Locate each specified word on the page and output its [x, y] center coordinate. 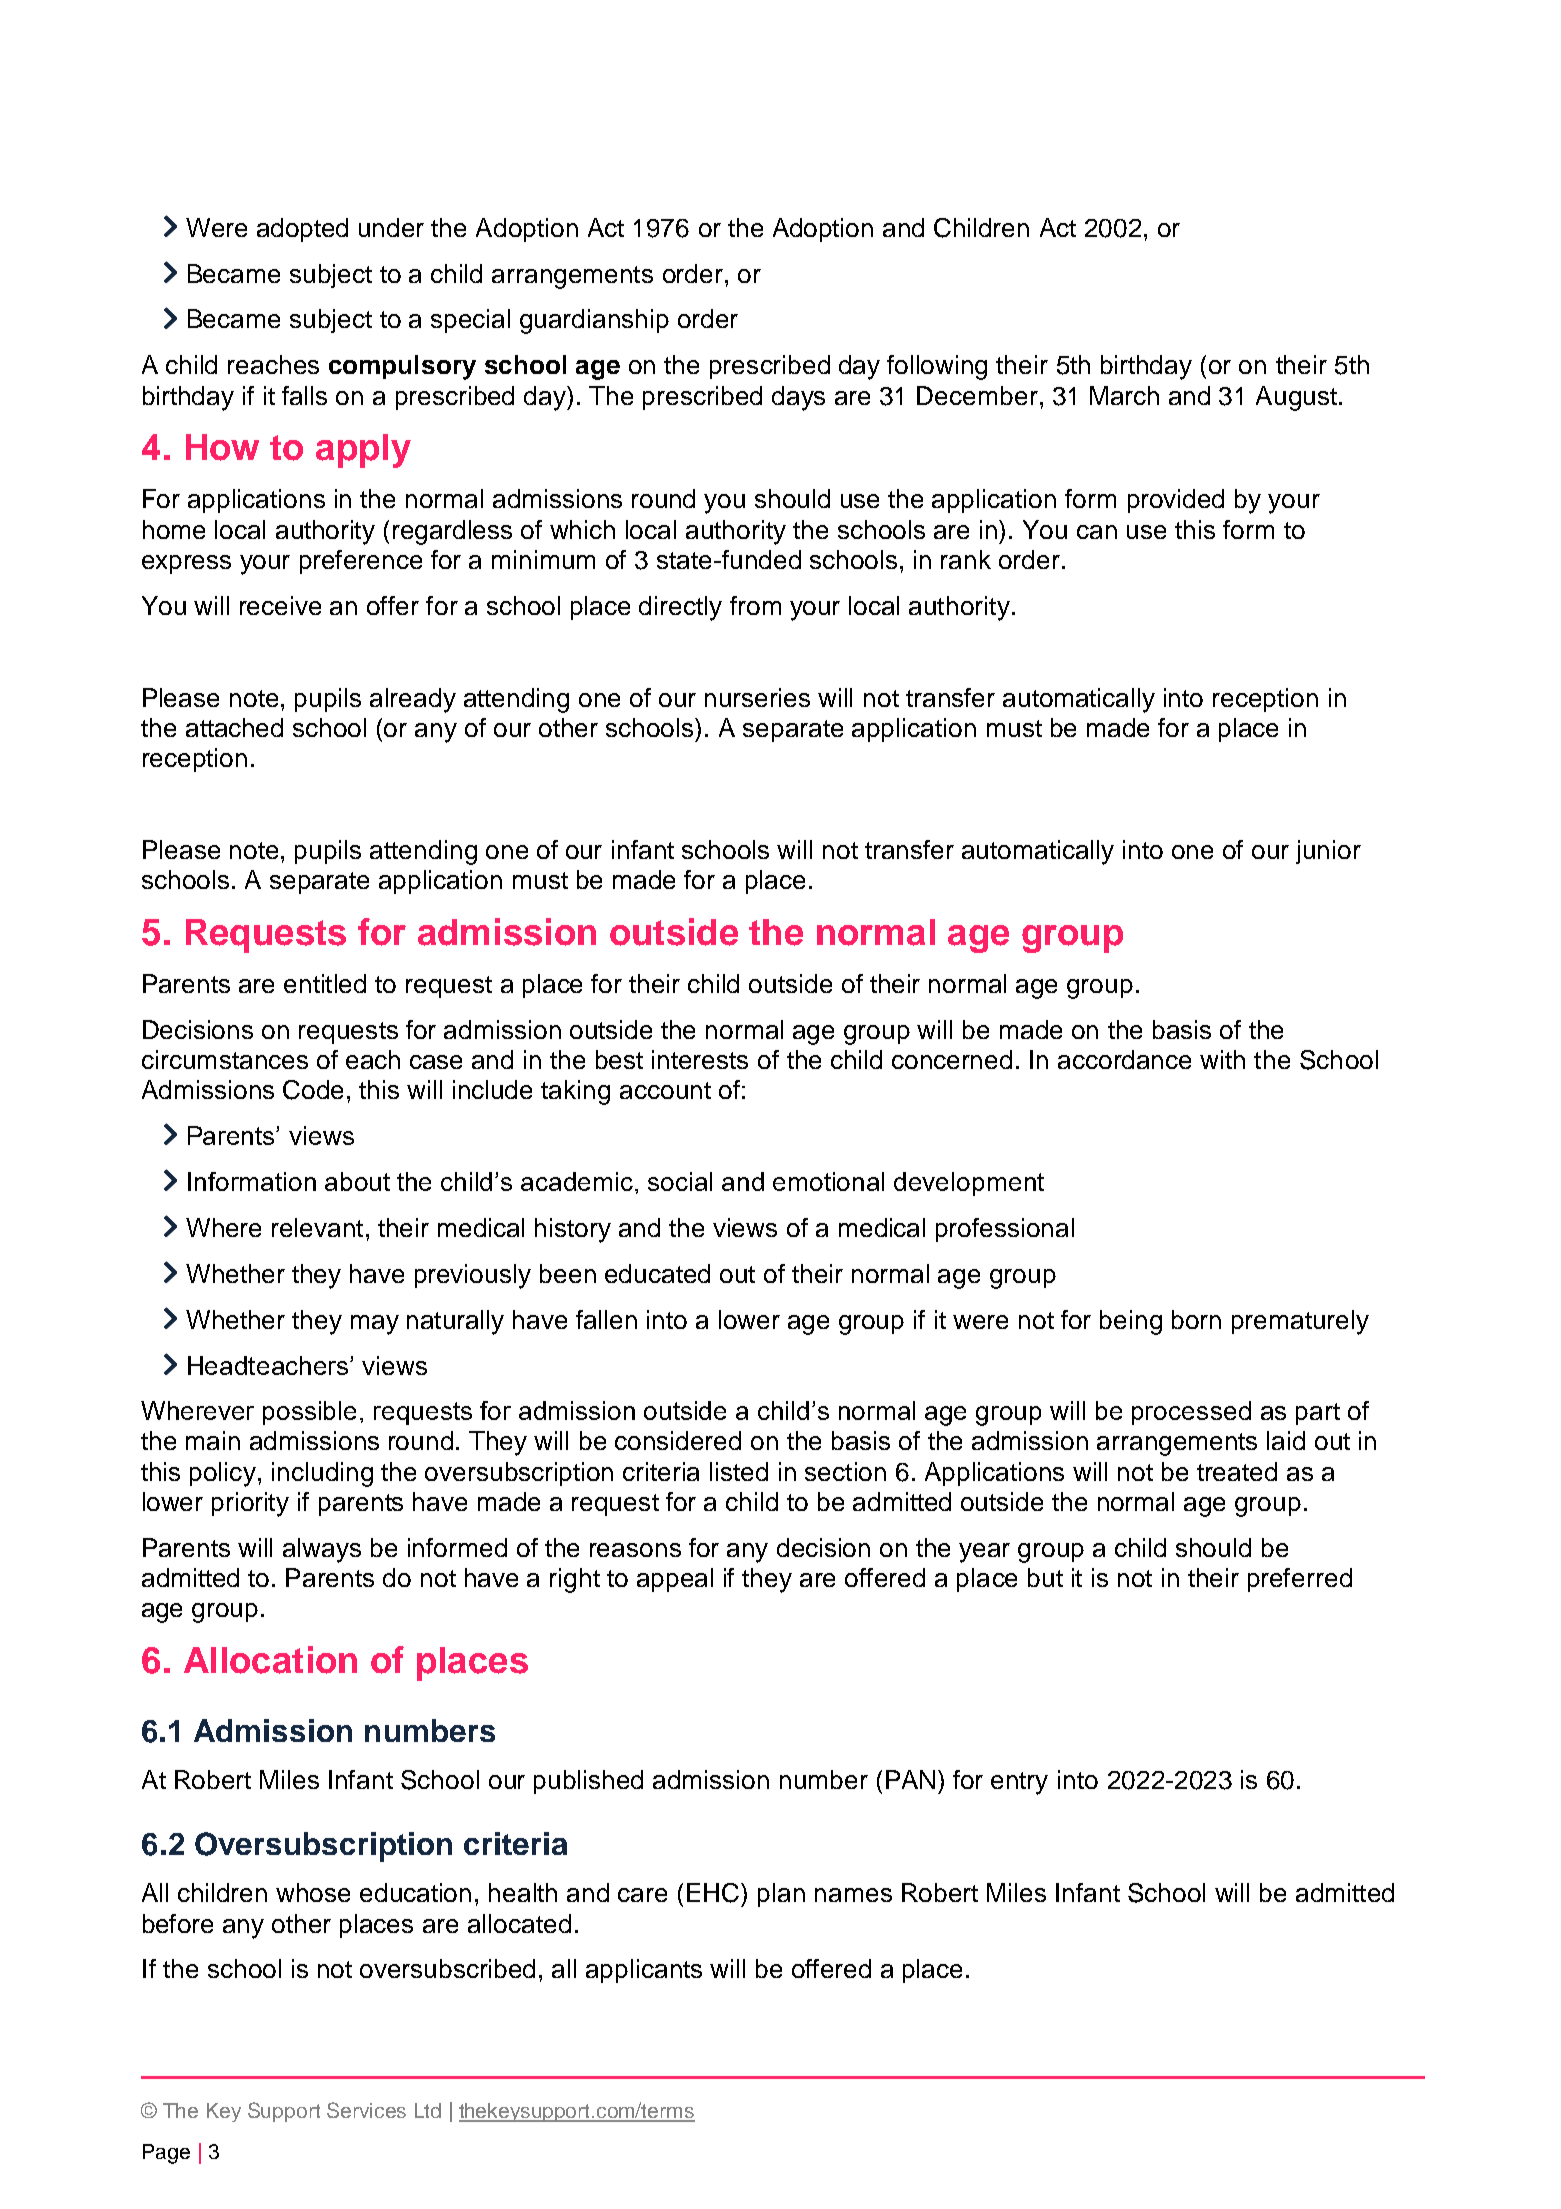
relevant [317, 1227]
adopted [302, 230]
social [680, 1181]
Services [366, 2110]
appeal [675, 1580]
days [798, 398]
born [1196, 1319]
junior [1328, 852]
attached [234, 727]
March [1124, 395]
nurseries [757, 697]
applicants [644, 1971]
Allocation [270, 1660]
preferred [1300, 1580]
